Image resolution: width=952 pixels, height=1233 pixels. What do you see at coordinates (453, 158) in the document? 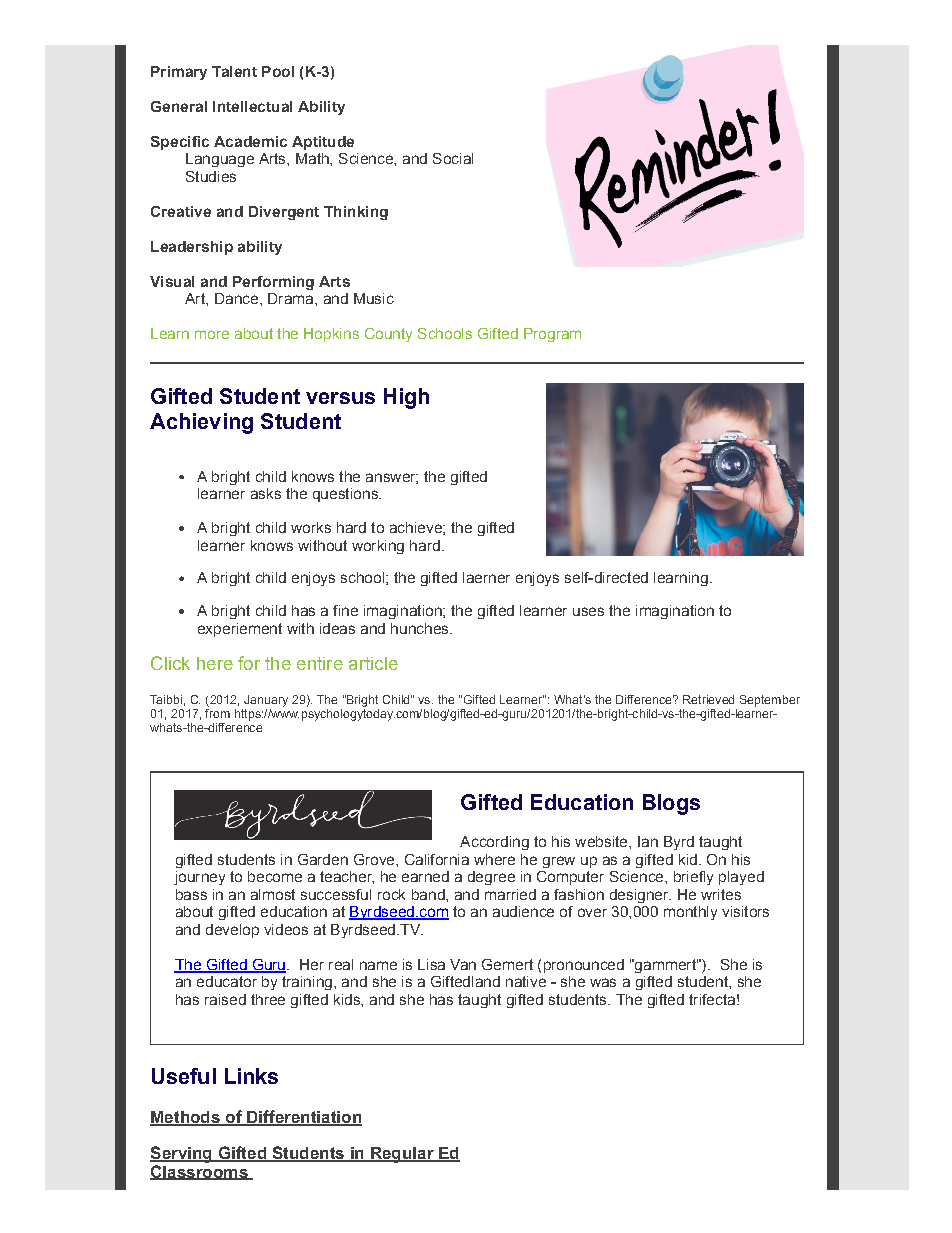
I see `Social` at bounding box center [453, 158].
